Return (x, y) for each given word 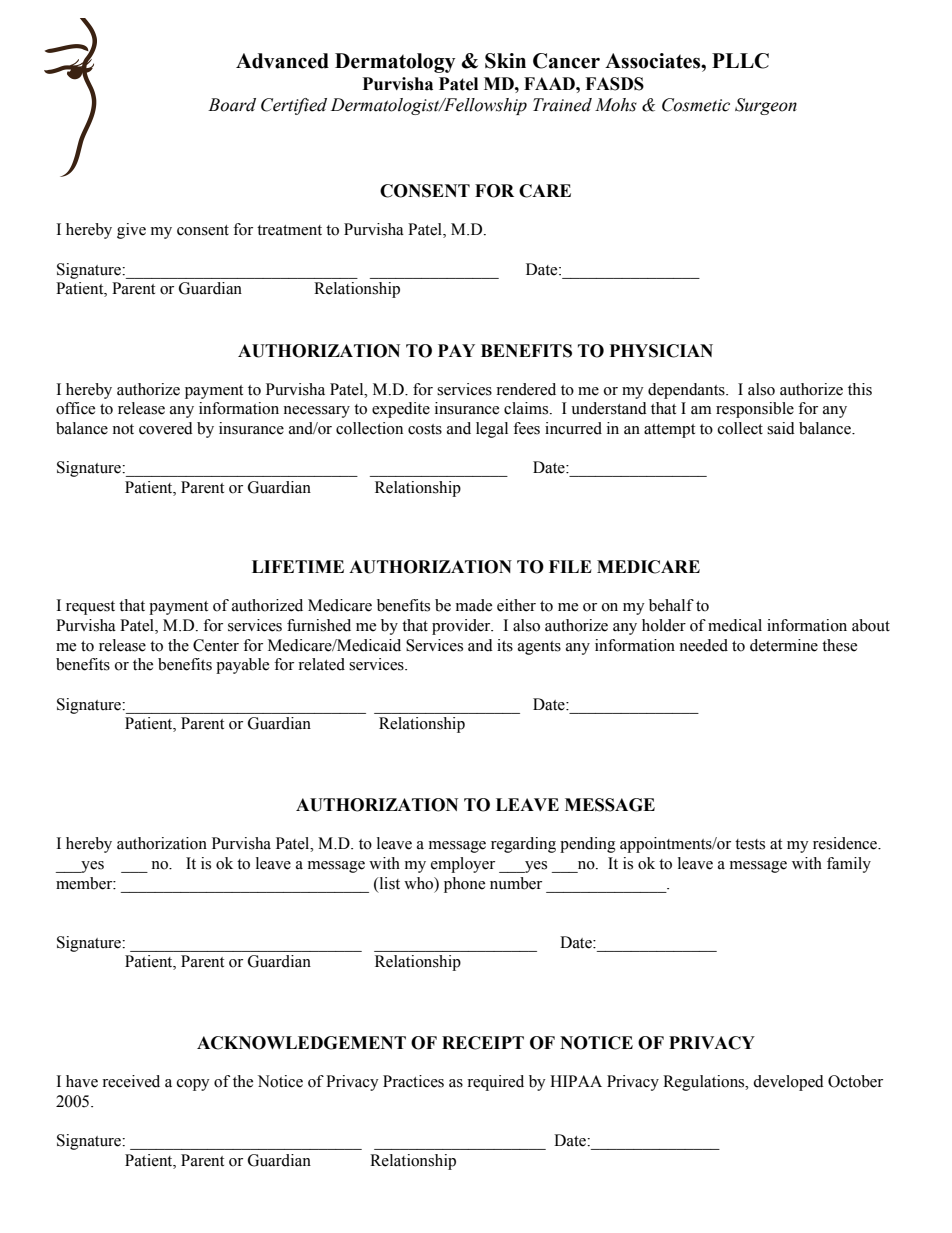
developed (788, 1083)
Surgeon (766, 106)
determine (784, 645)
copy (193, 1085)
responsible (755, 410)
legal (492, 430)
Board (232, 105)
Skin (505, 61)
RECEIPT (483, 1043)
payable (242, 666)
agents (539, 648)
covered (166, 428)
